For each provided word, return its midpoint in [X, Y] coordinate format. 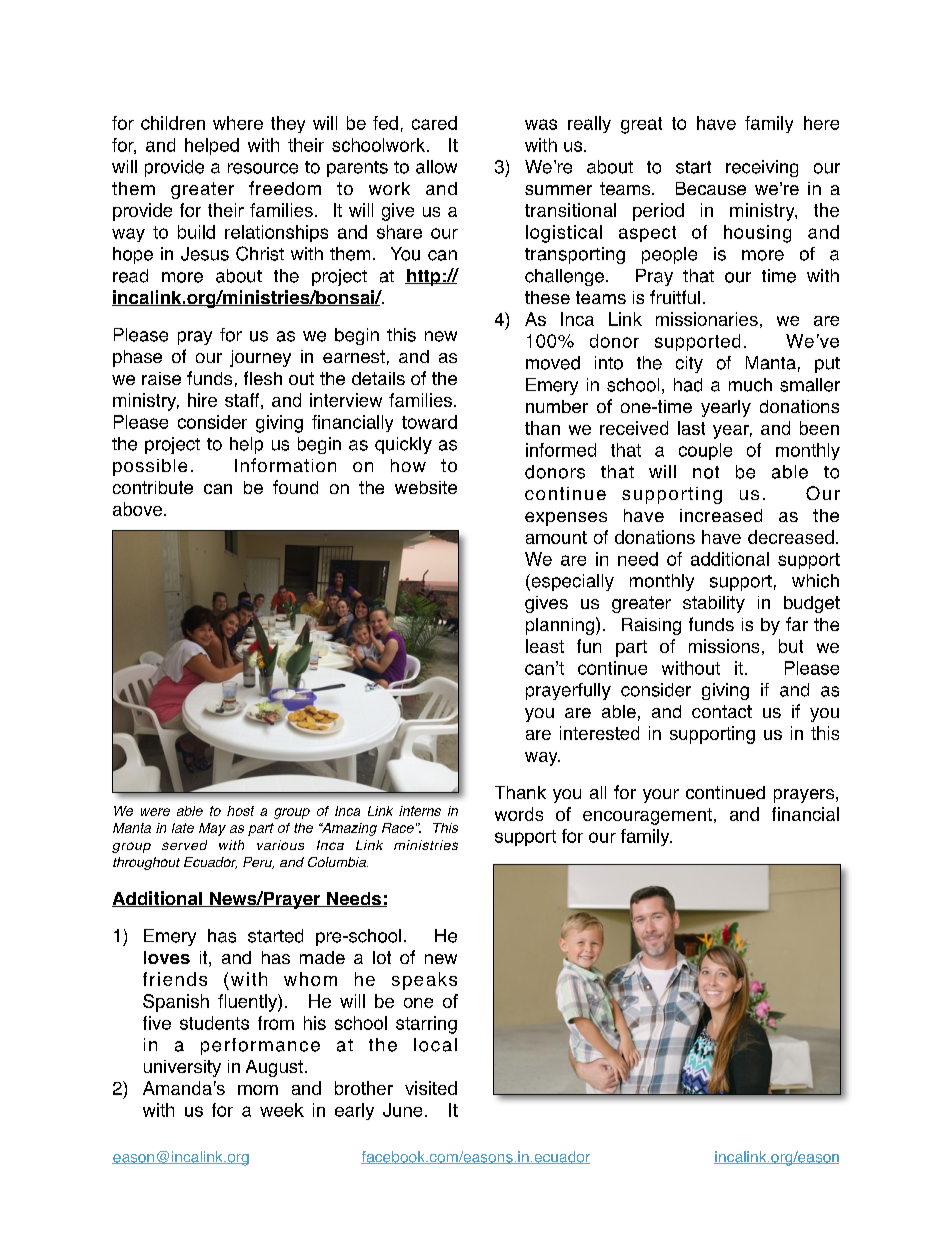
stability [714, 604]
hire [202, 400]
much [750, 385]
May [212, 829]
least [545, 646]
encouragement [647, 816]
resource [263, 168]
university [182, 1068]
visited [431, 1088]
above [139, 509]
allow [436, 167]
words [519, 814]
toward [429, 422]
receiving [762, 168]
